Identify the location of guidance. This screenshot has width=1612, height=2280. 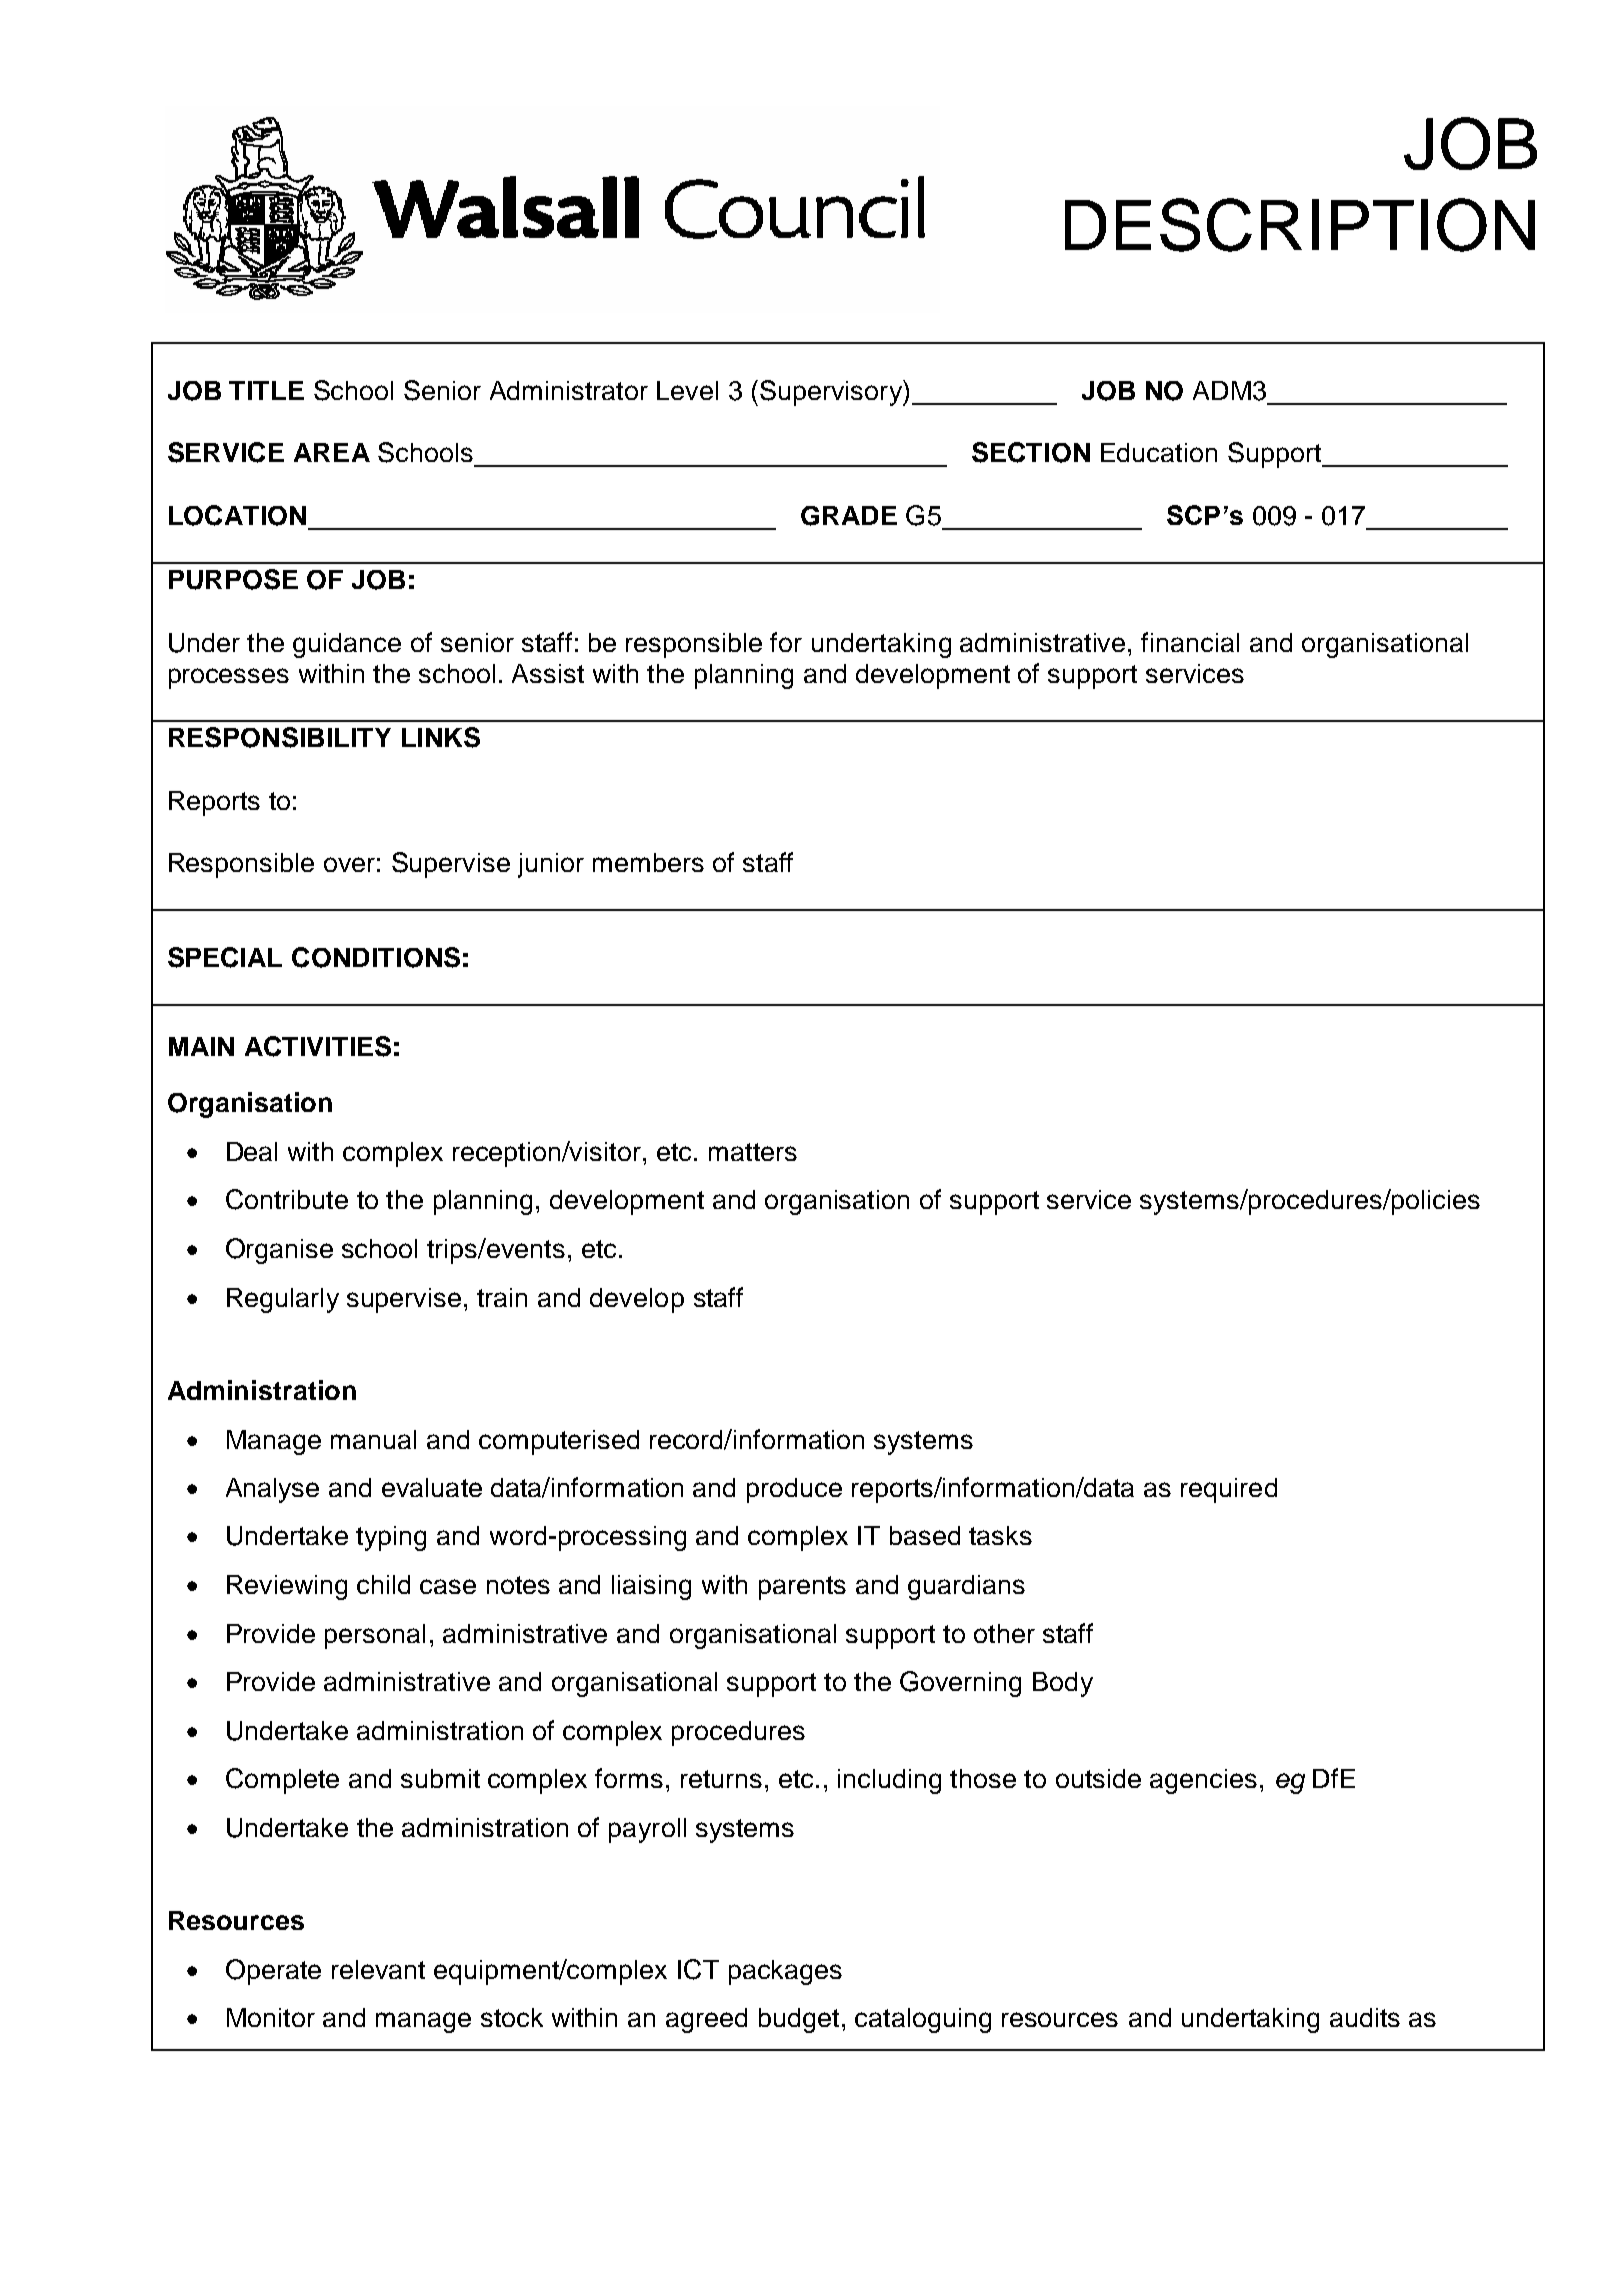
(347, 645).
